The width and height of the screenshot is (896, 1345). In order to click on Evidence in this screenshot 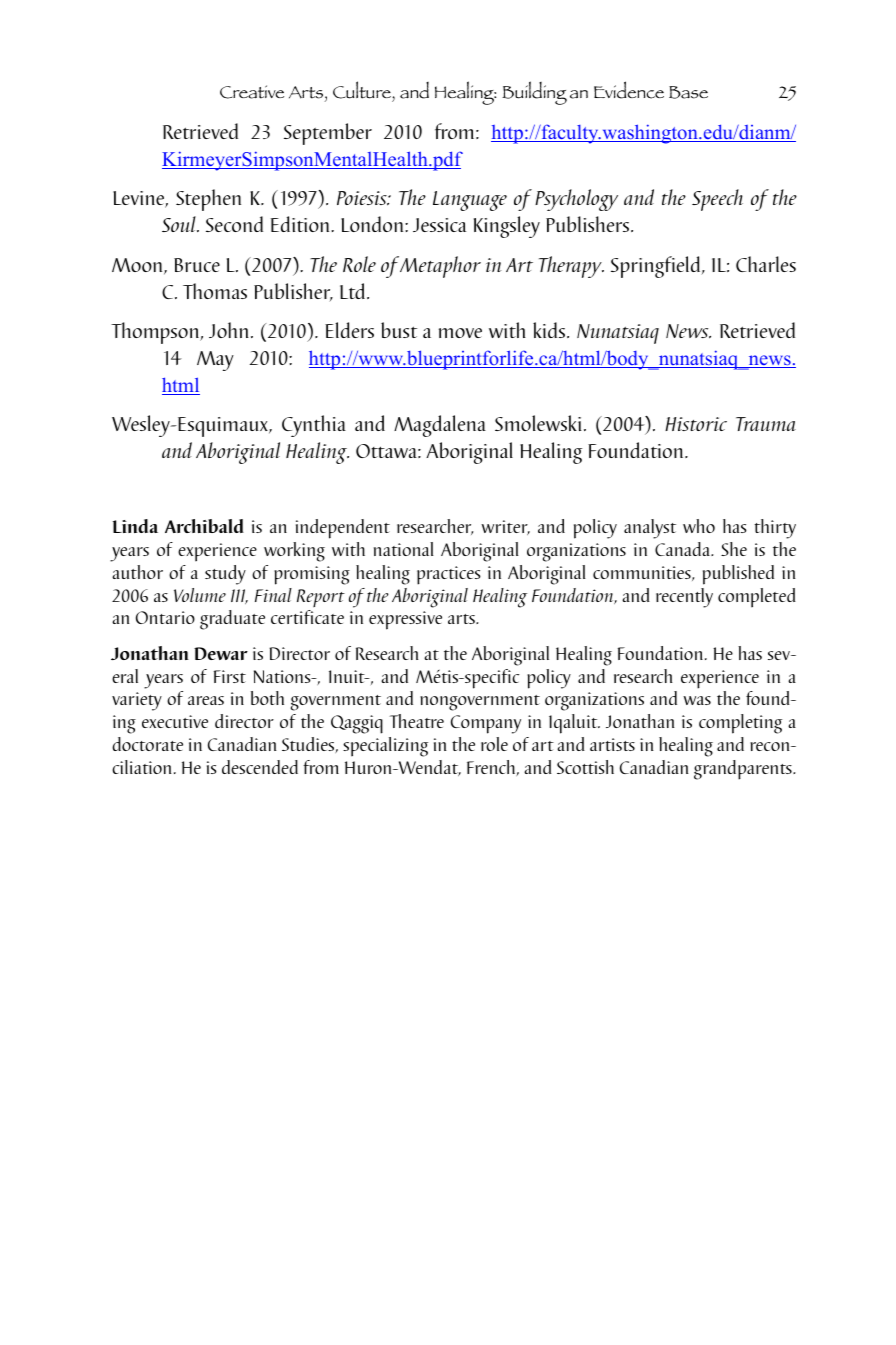, I will do `click(629, 90)`.
